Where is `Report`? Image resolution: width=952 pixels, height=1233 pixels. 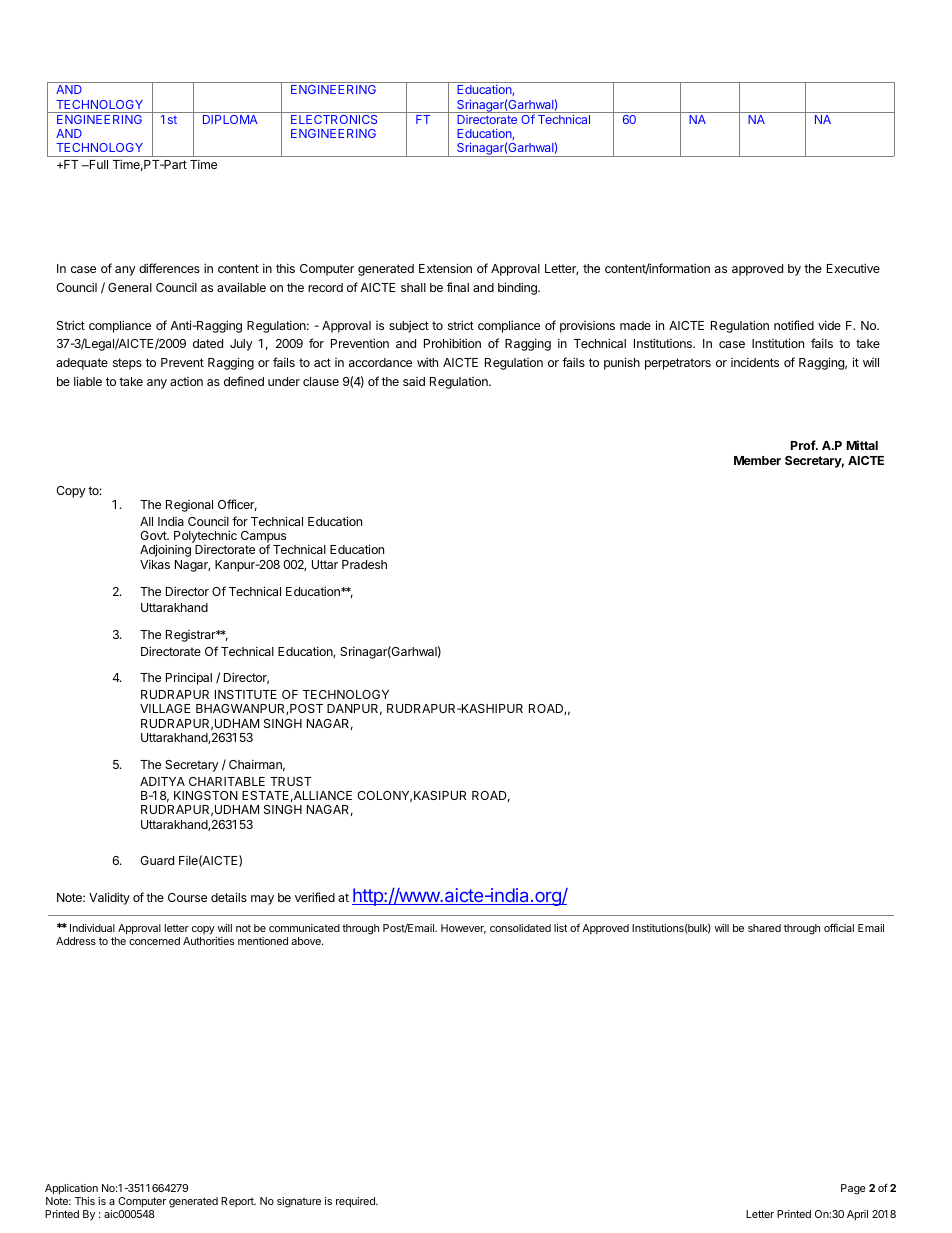
Report is located at coordinates (238, 1202).
